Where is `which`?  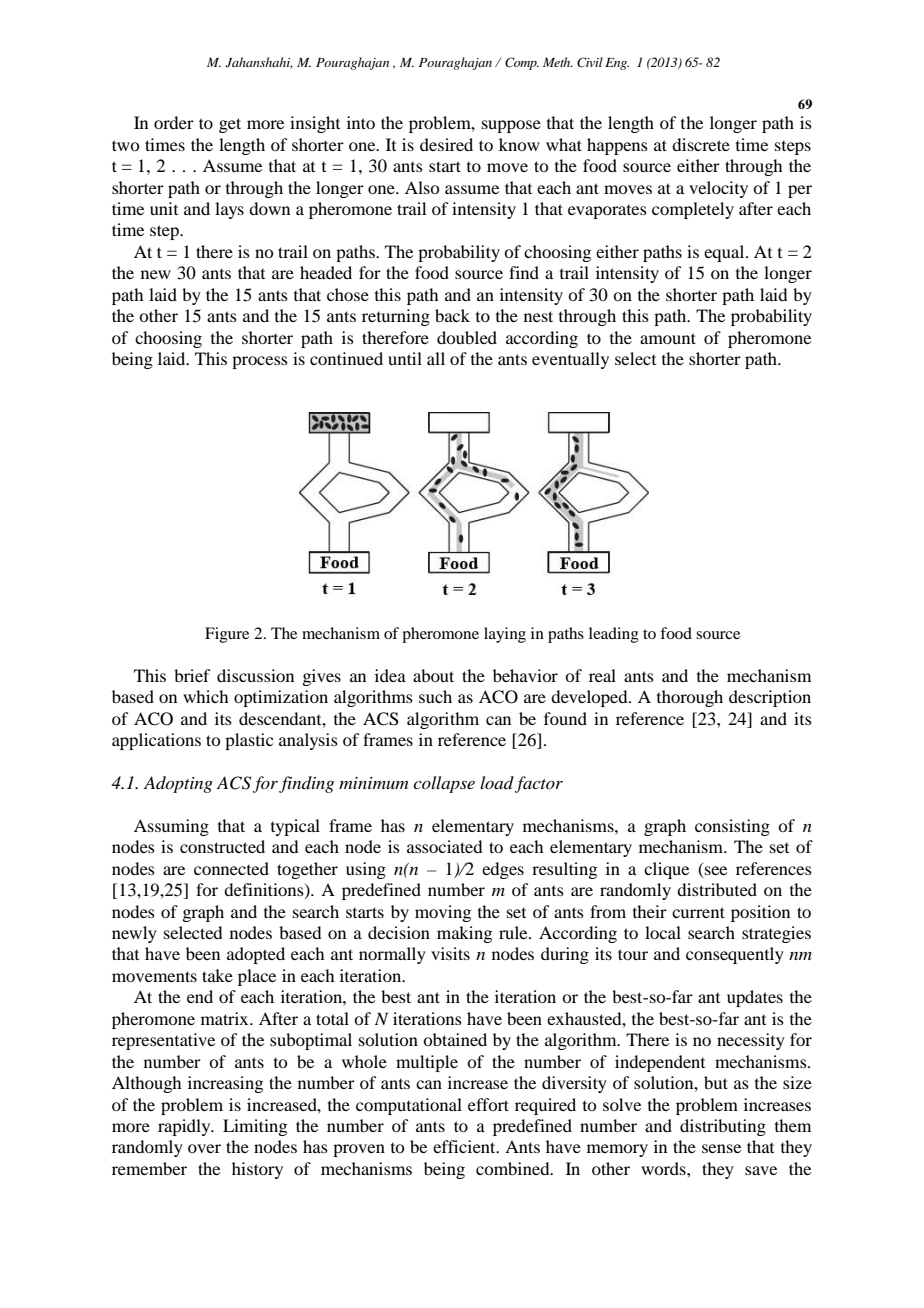
which is located at coordinates (205, 696).
